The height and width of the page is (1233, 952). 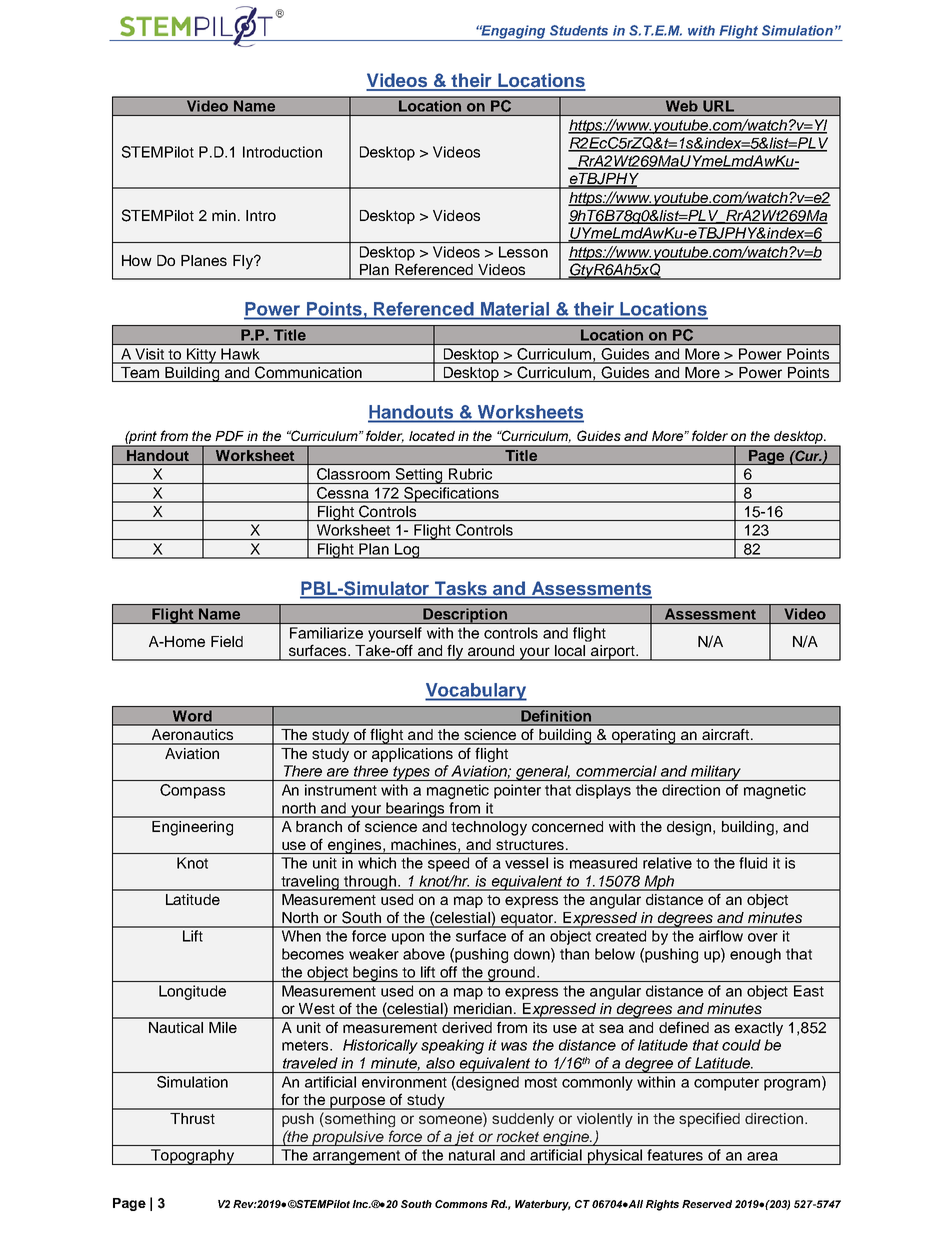 I want to click on Students, so click(x=579, y=30).
